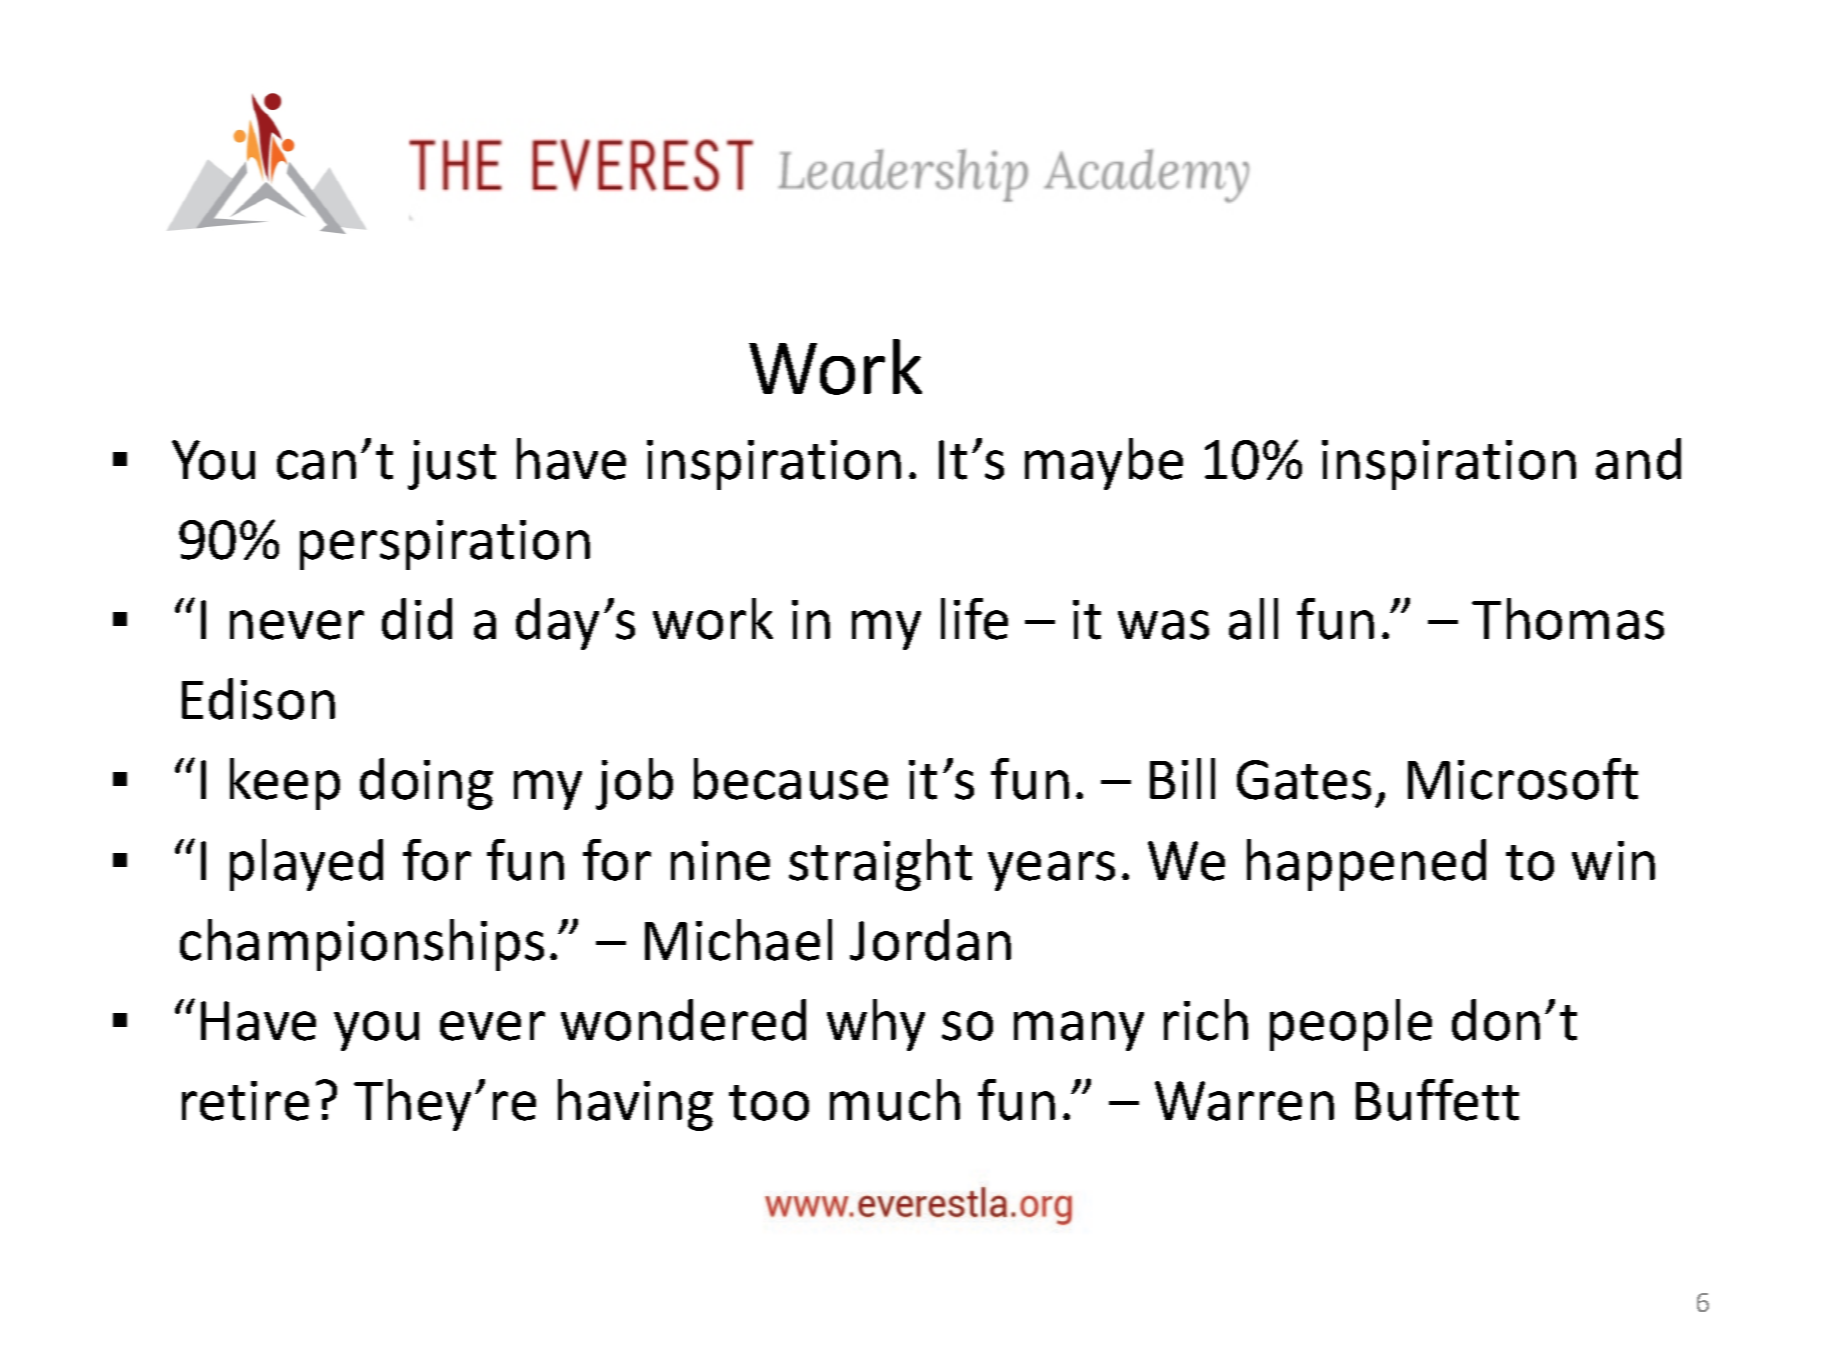 The width and height of the page is (1821, 1366). What do you see at coordinates (1523, 779) in the page?
I see `Microsoft` at bounding box center [1523, 779].
